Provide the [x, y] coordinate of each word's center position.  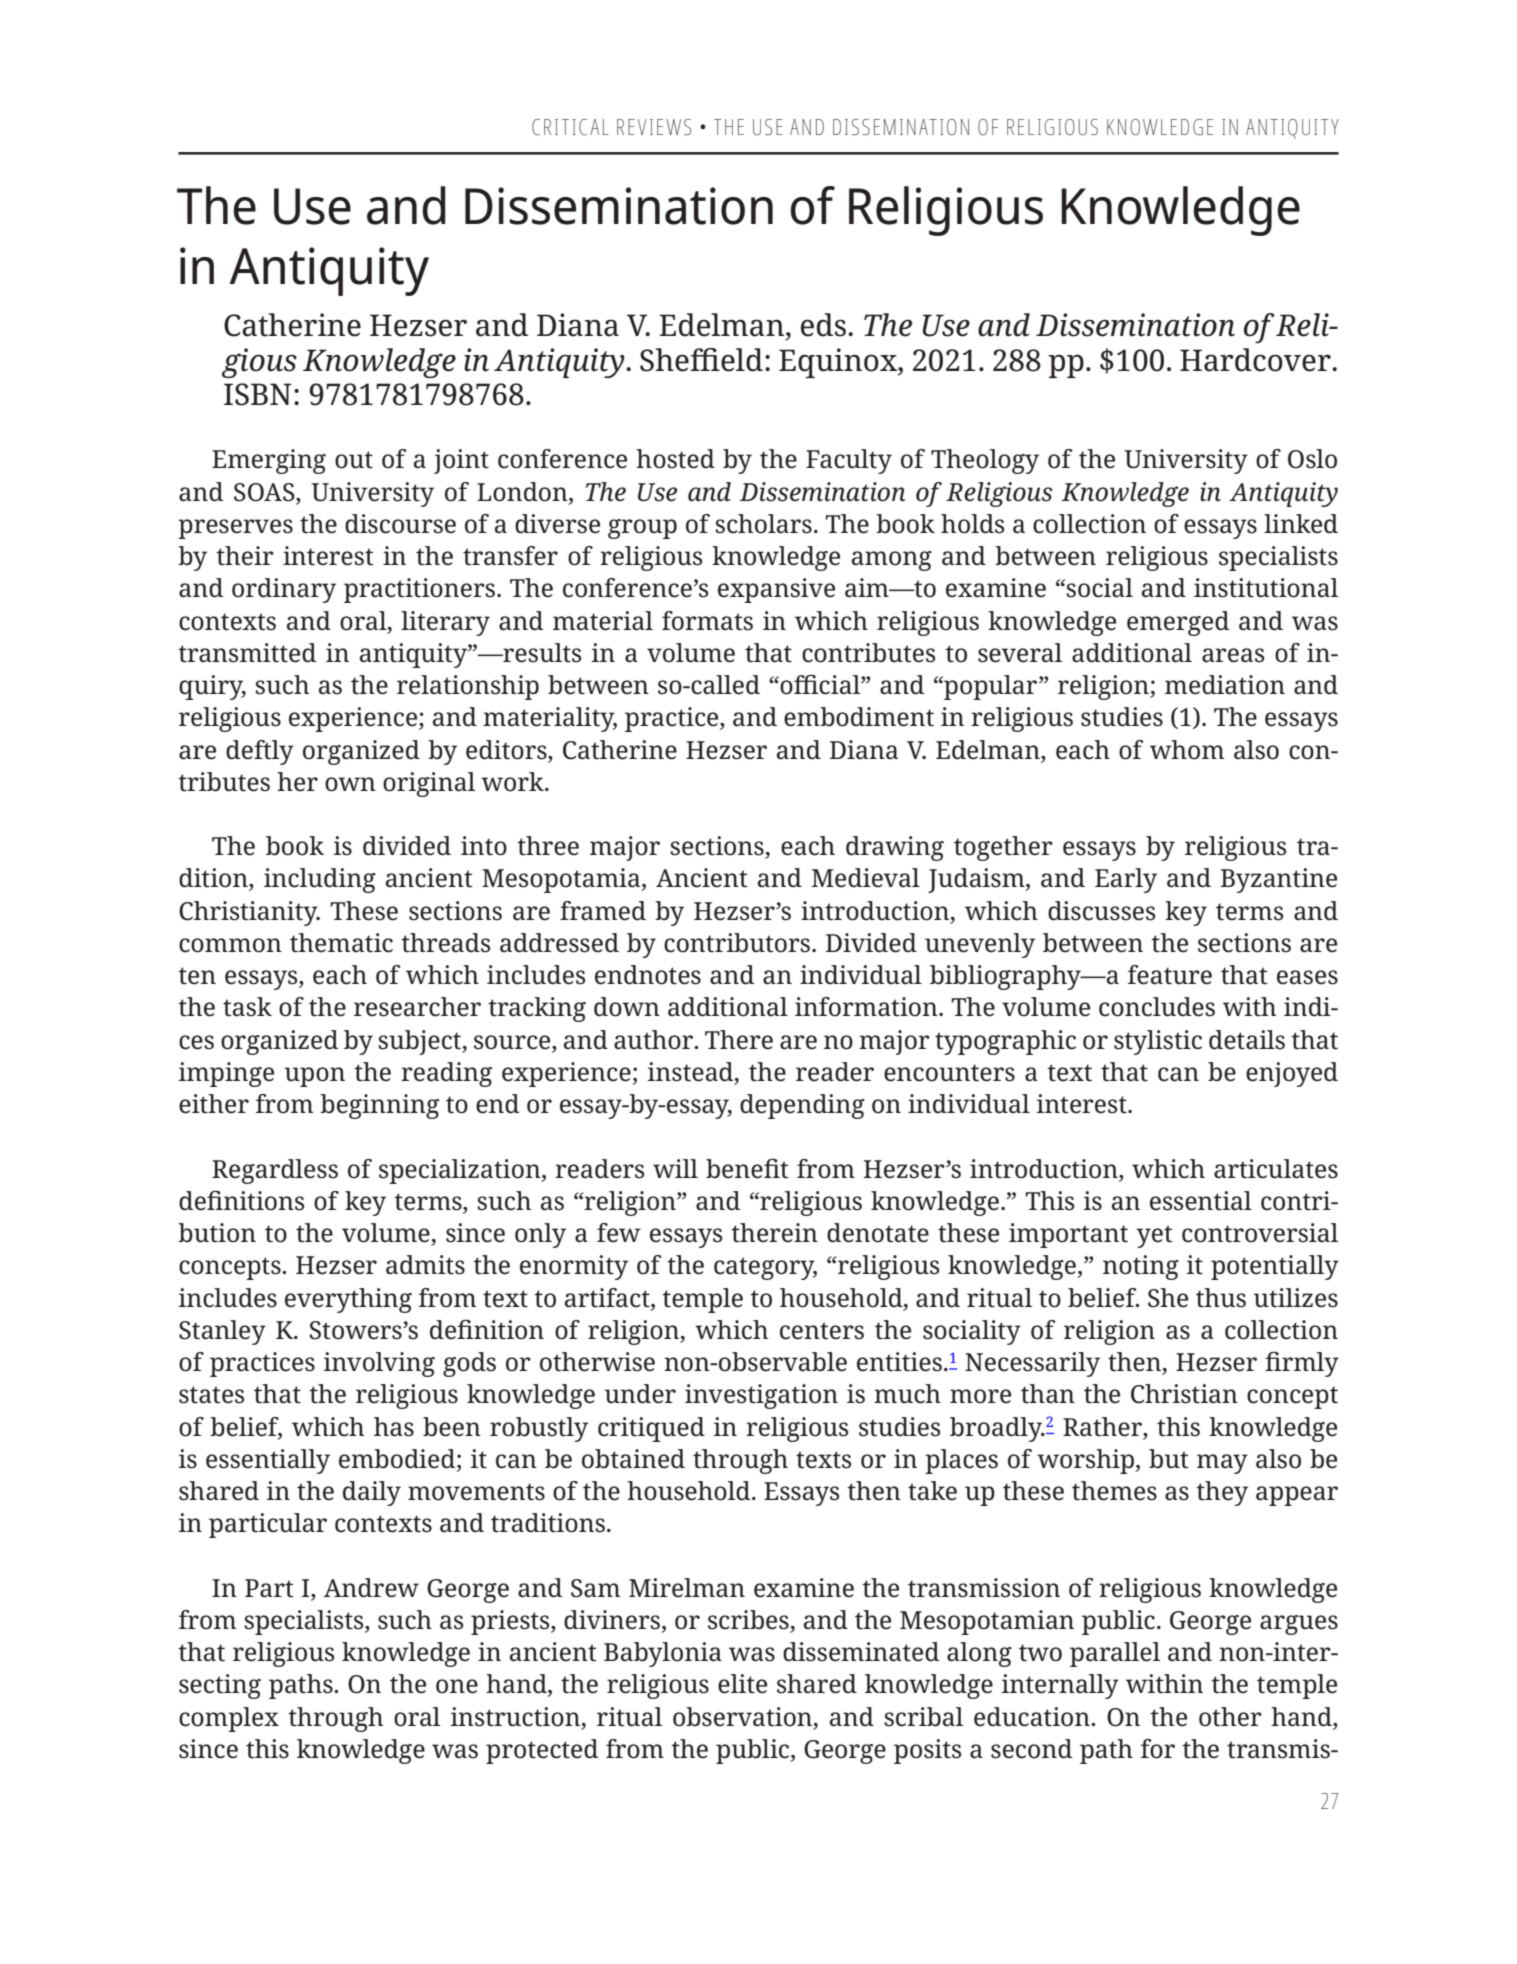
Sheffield [701, 360]
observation [744, 1717]
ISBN [258, 394]
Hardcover [1256, 360]
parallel [1115, 1654]
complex [229, 1719]
